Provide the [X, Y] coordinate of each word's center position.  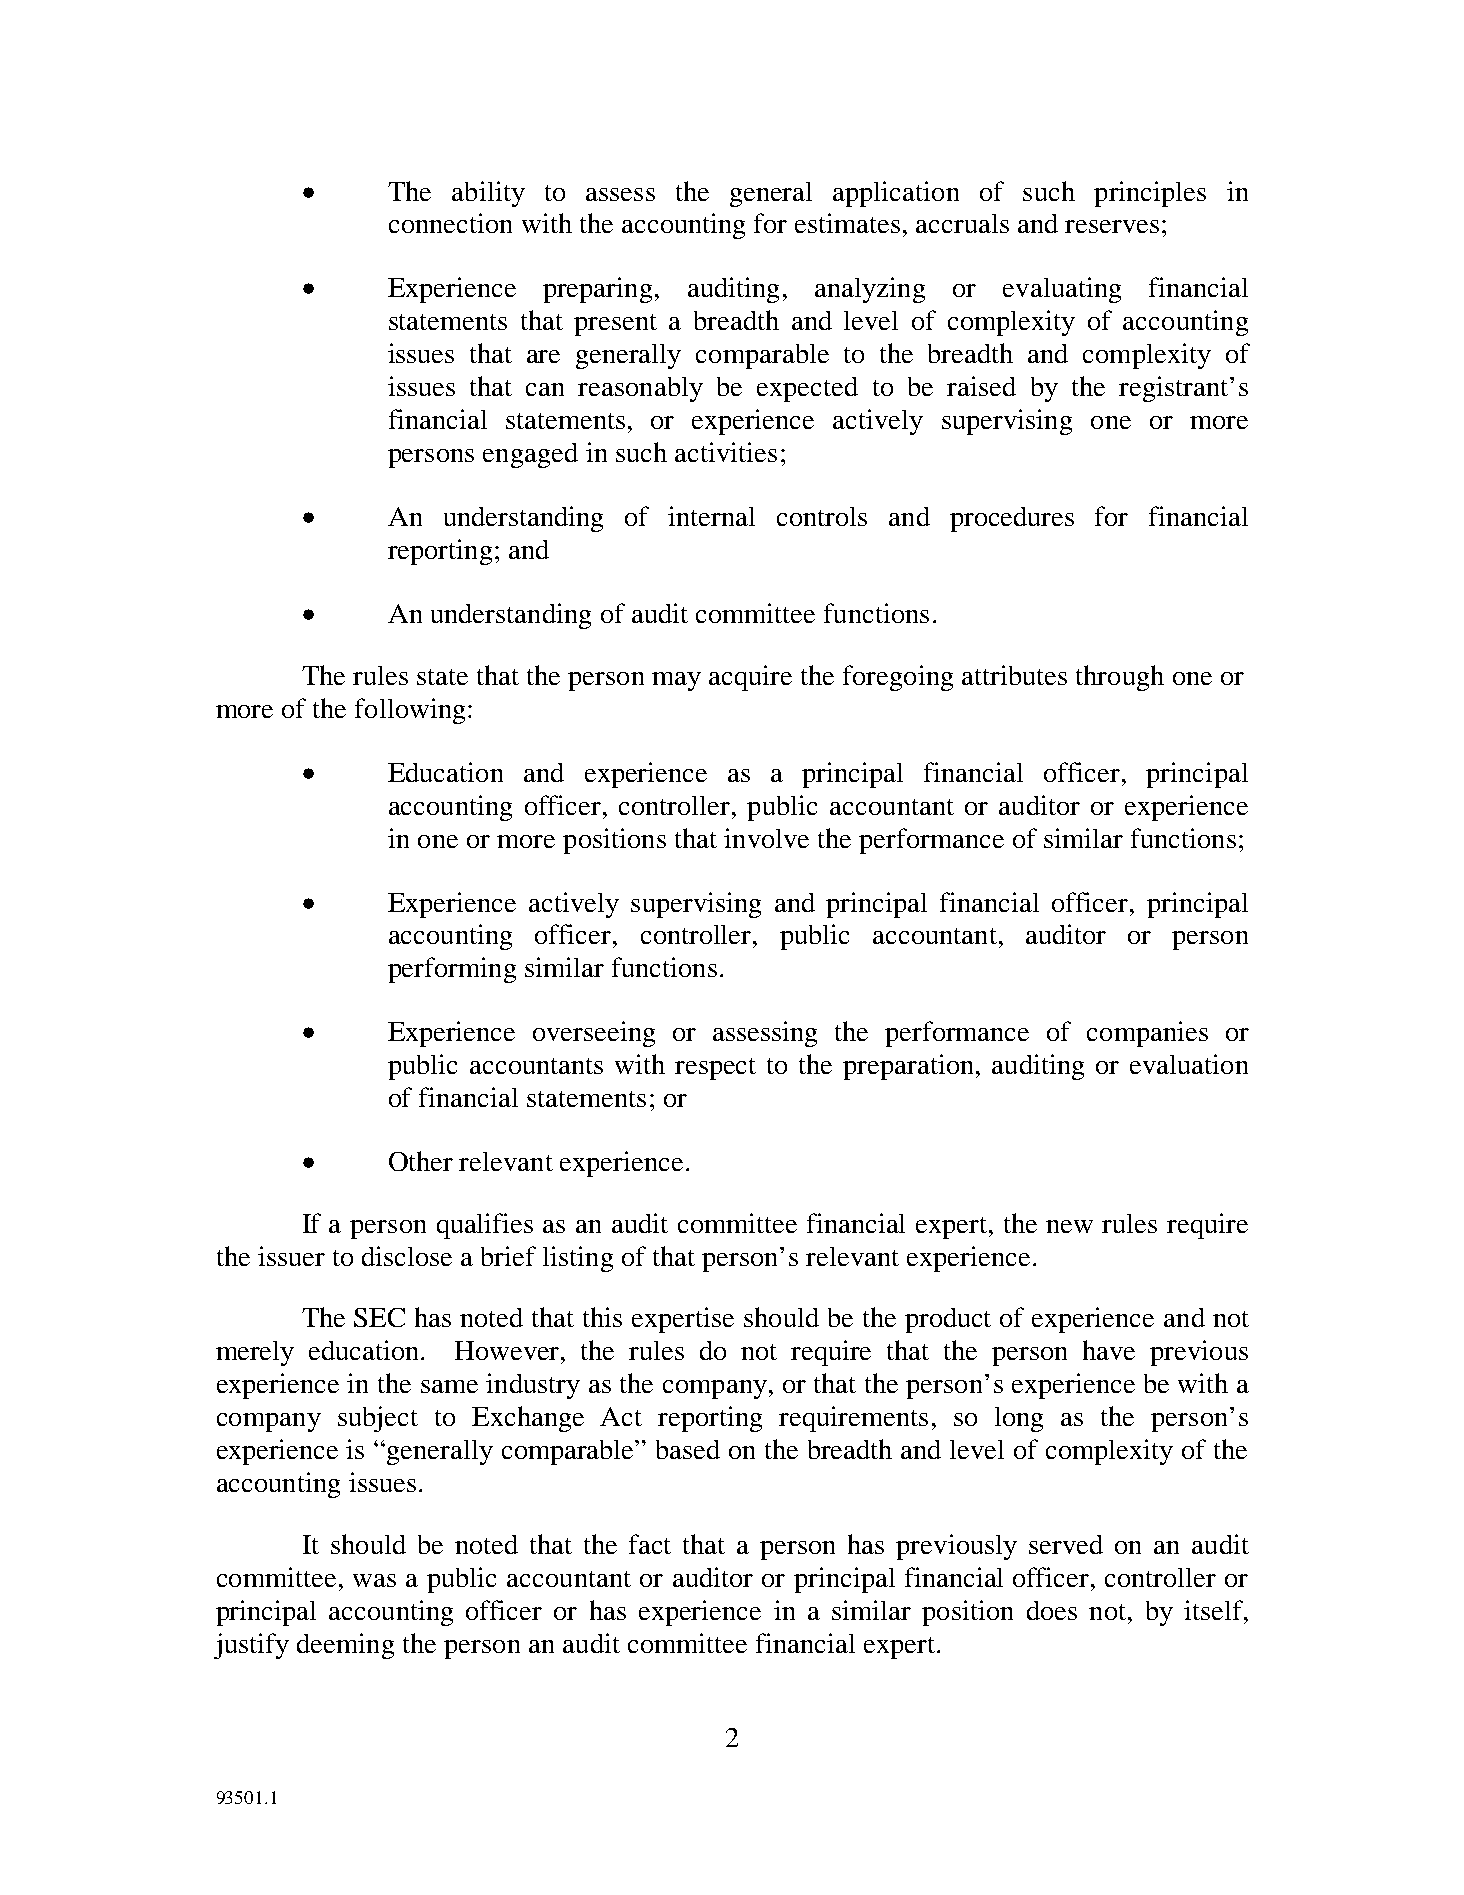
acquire [750, 678]
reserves [1112, 226]
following [410, 711]
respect [715, 1069]
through [1120, 678]
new [1069, 1226]
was [374, 1580]
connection [450, 223]
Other [421, 1161]
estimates [847, 223]
